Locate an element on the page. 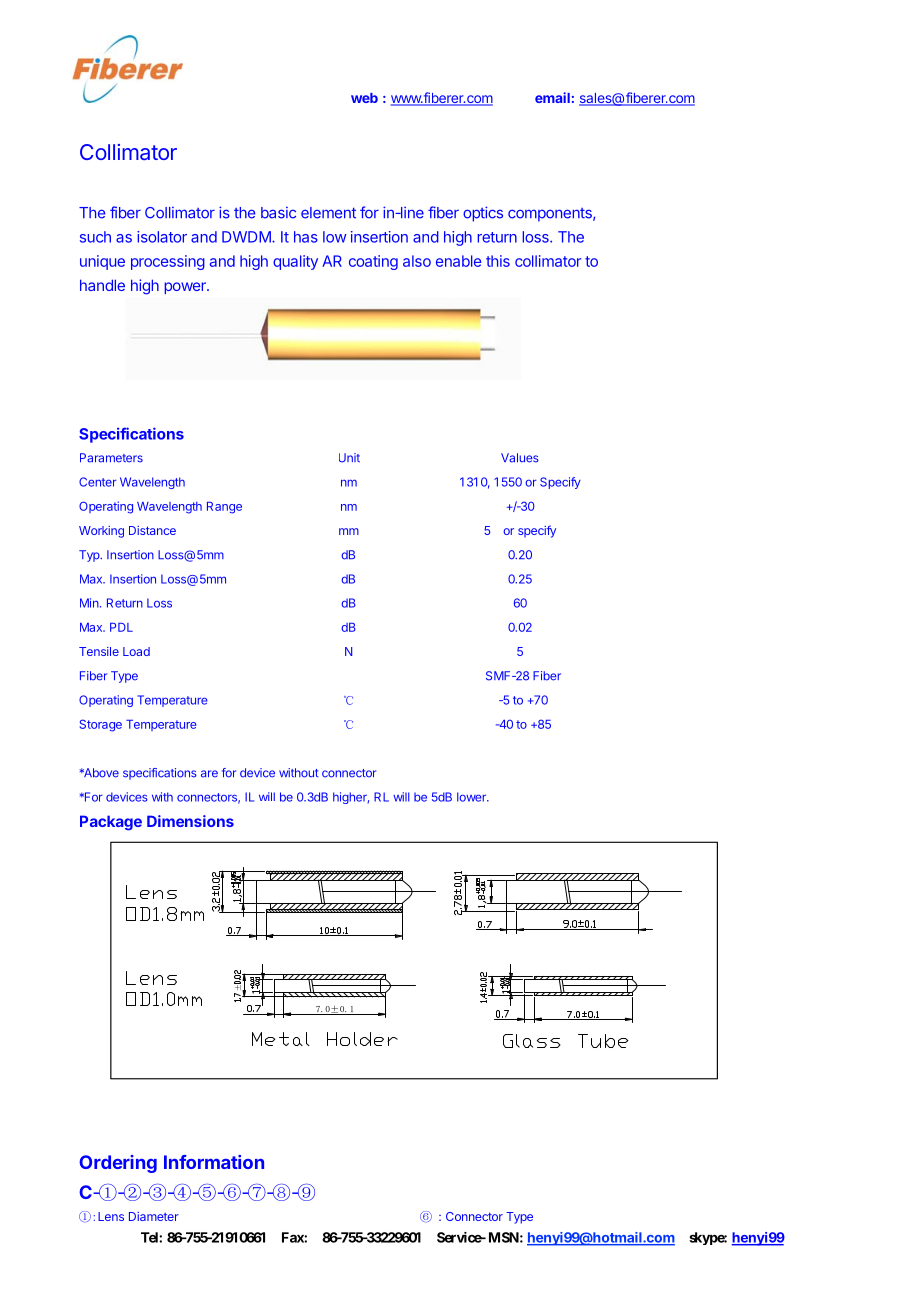  lower is located at coordinates (472, 797).
